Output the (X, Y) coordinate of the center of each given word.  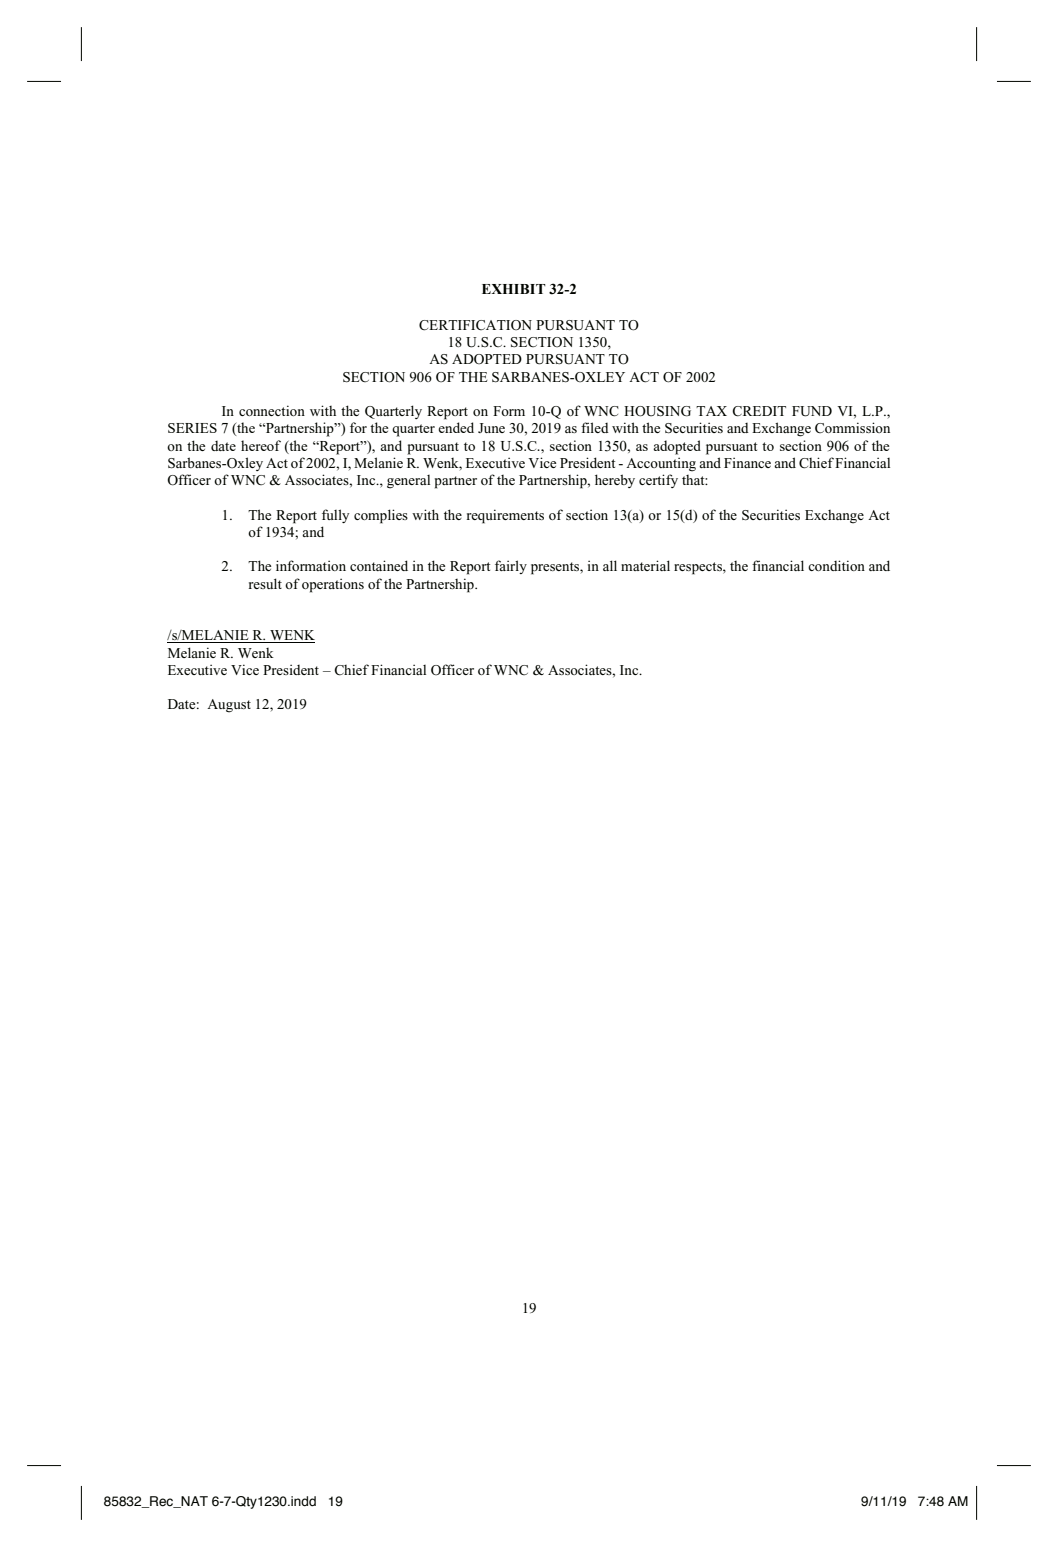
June (491, 428)
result (265, 583)
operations (333, 585)
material (645, 565)
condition (836, 565)
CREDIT (759, 411)
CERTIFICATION (475, 325)
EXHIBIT (514, 289)
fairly (511, 567)
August (229, 706)
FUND (812, 411)
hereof (261, 445)
